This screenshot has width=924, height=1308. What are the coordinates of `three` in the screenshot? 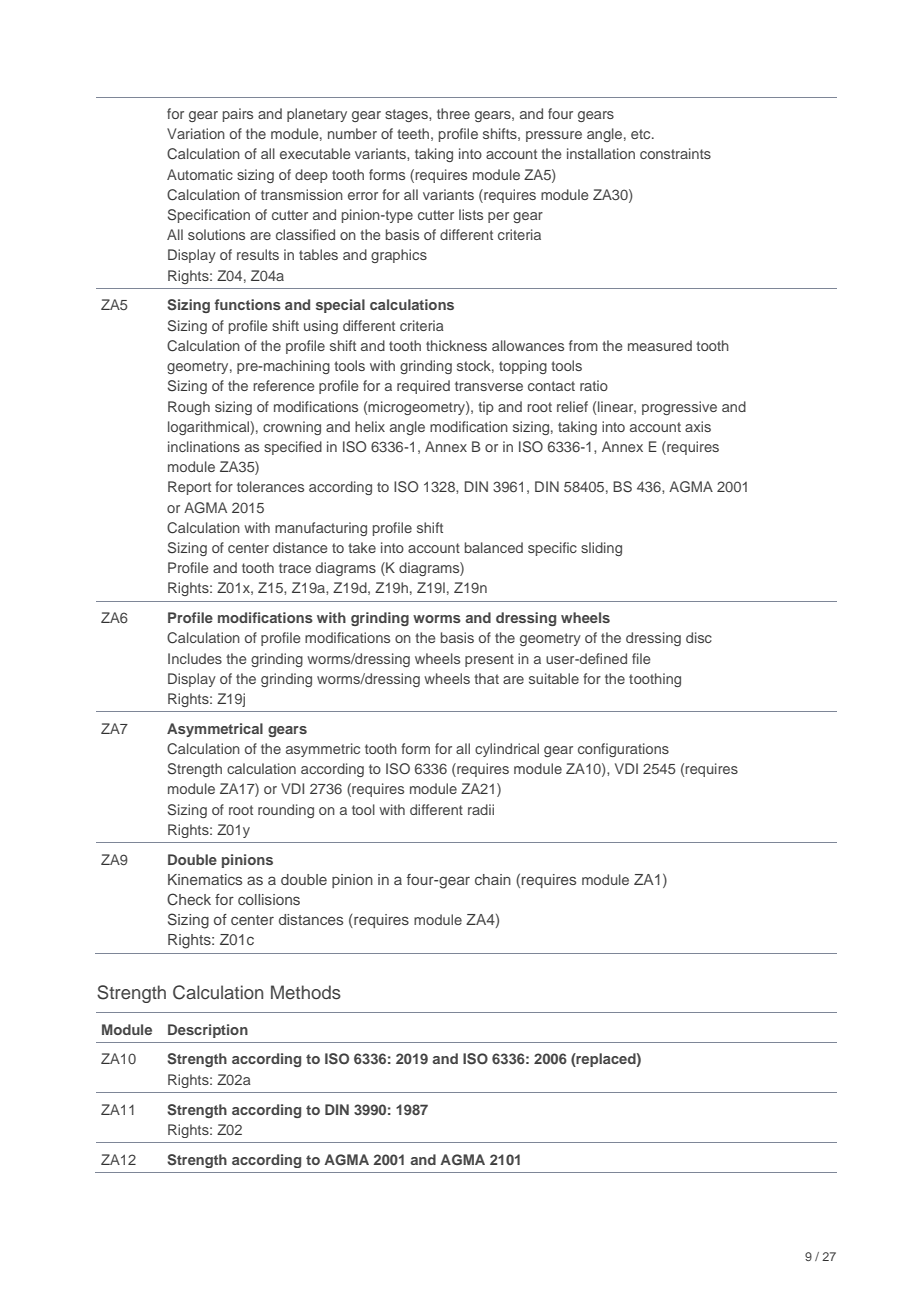 It's located at (453, 113).
